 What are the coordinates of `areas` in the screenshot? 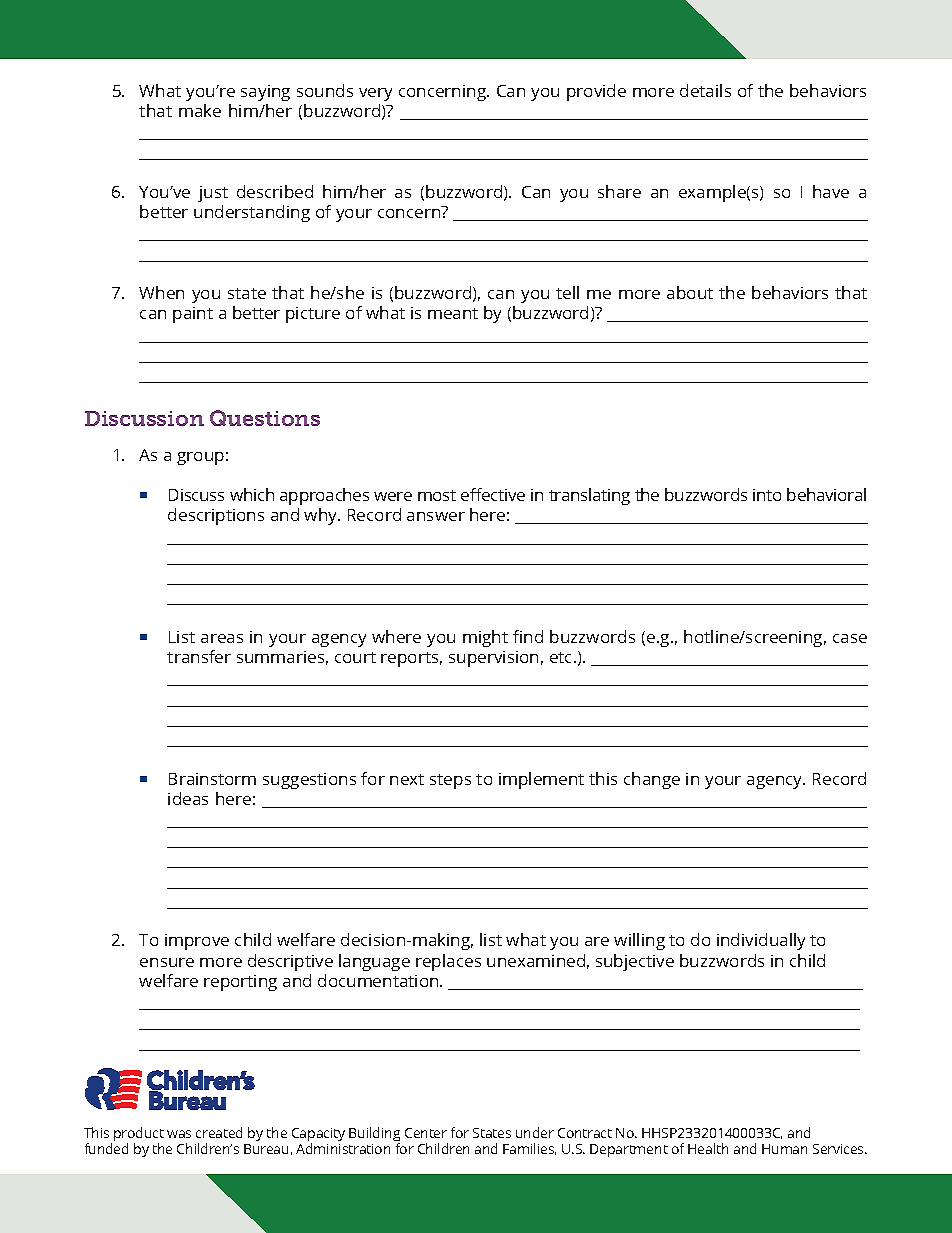 It's located at (222, 638).
